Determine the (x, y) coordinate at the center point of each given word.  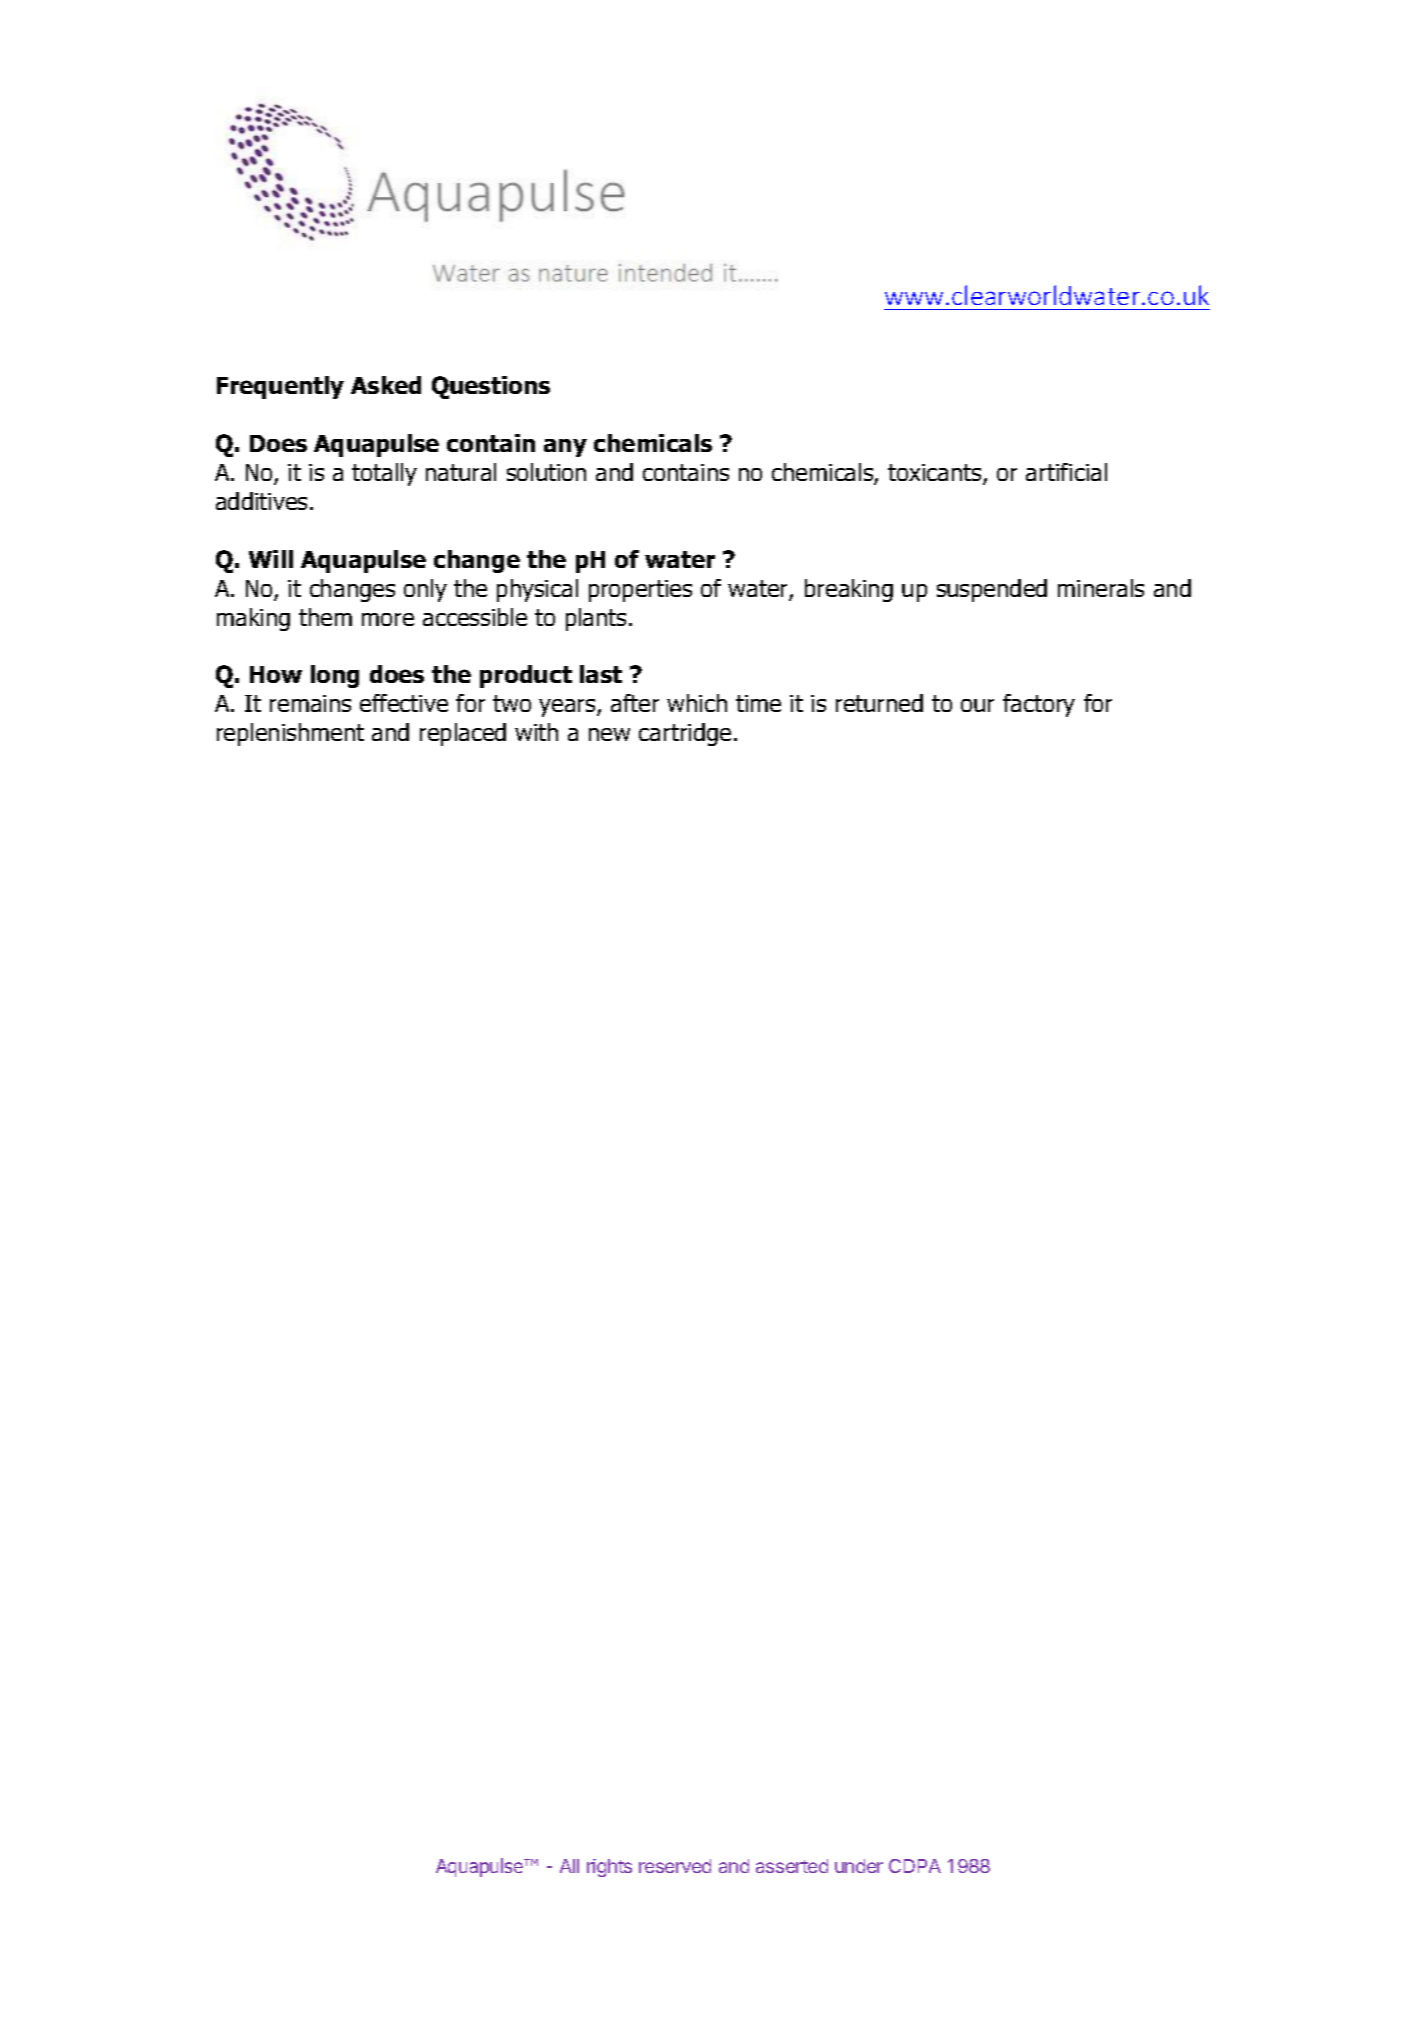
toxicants (936, 474)
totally (384, 474)
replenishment (290, 734)
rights (609, 1868)
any (565, 448)
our (977, 705)
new (609, 734)
